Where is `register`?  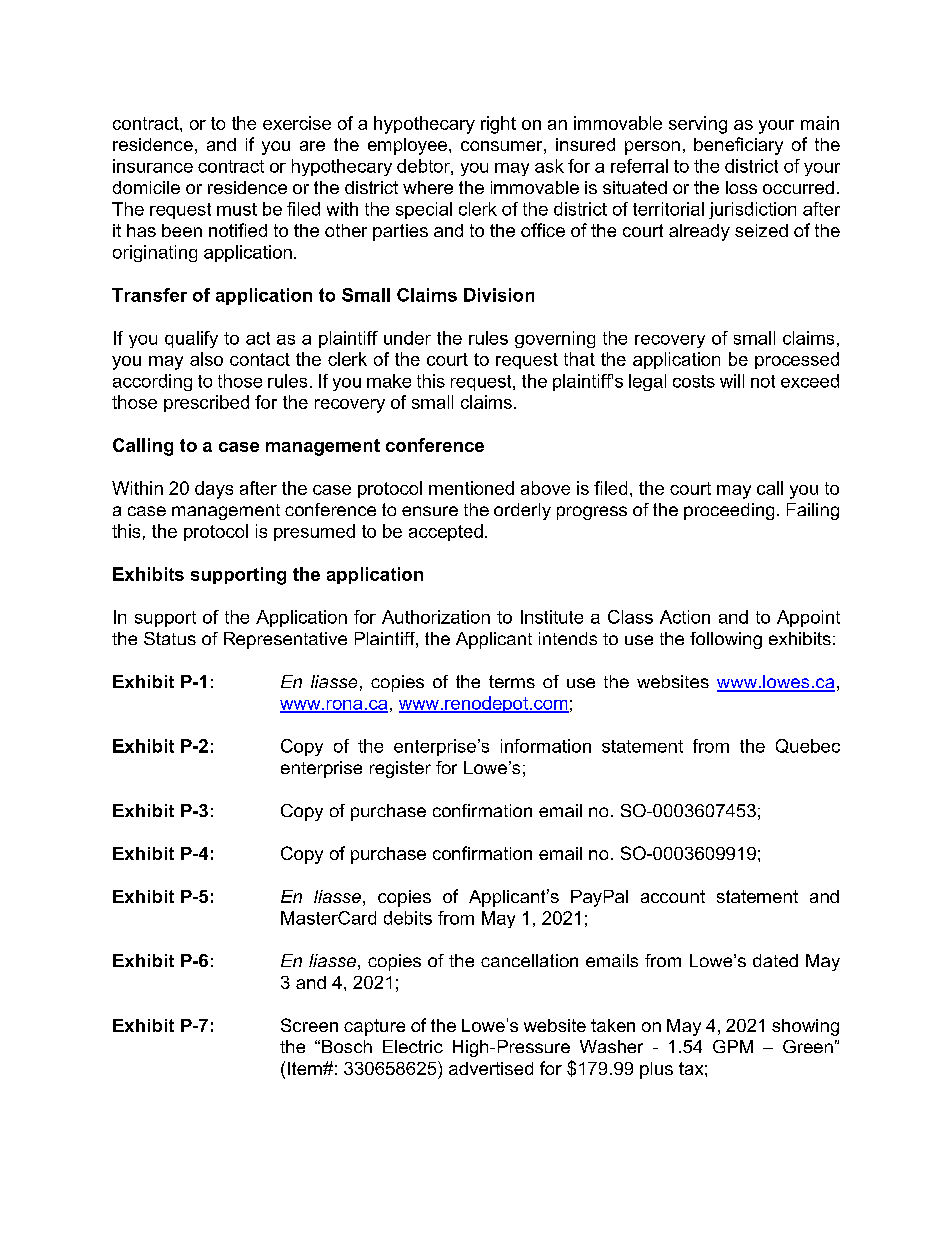
register is located at coordinates (400, 769).
